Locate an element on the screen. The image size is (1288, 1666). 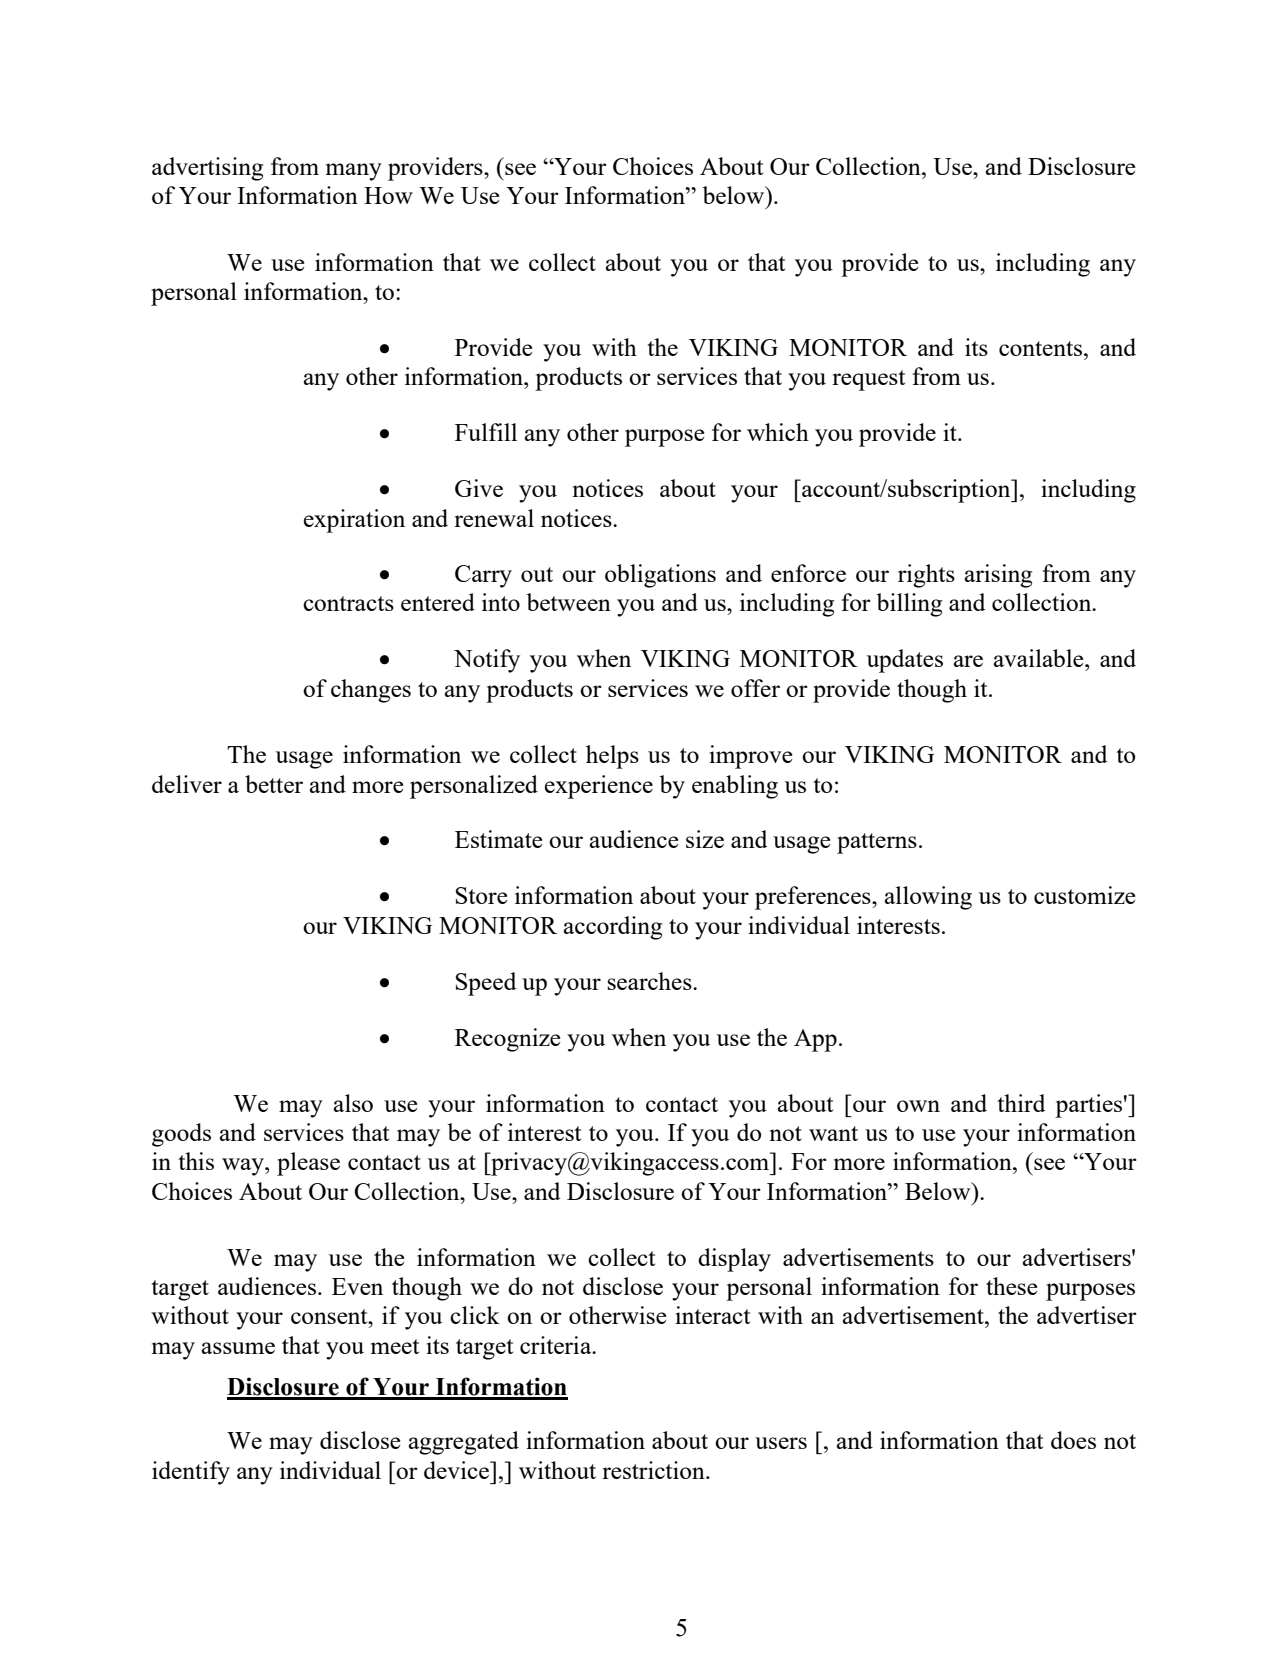
restriction is located at coordinates (654, 1470).
